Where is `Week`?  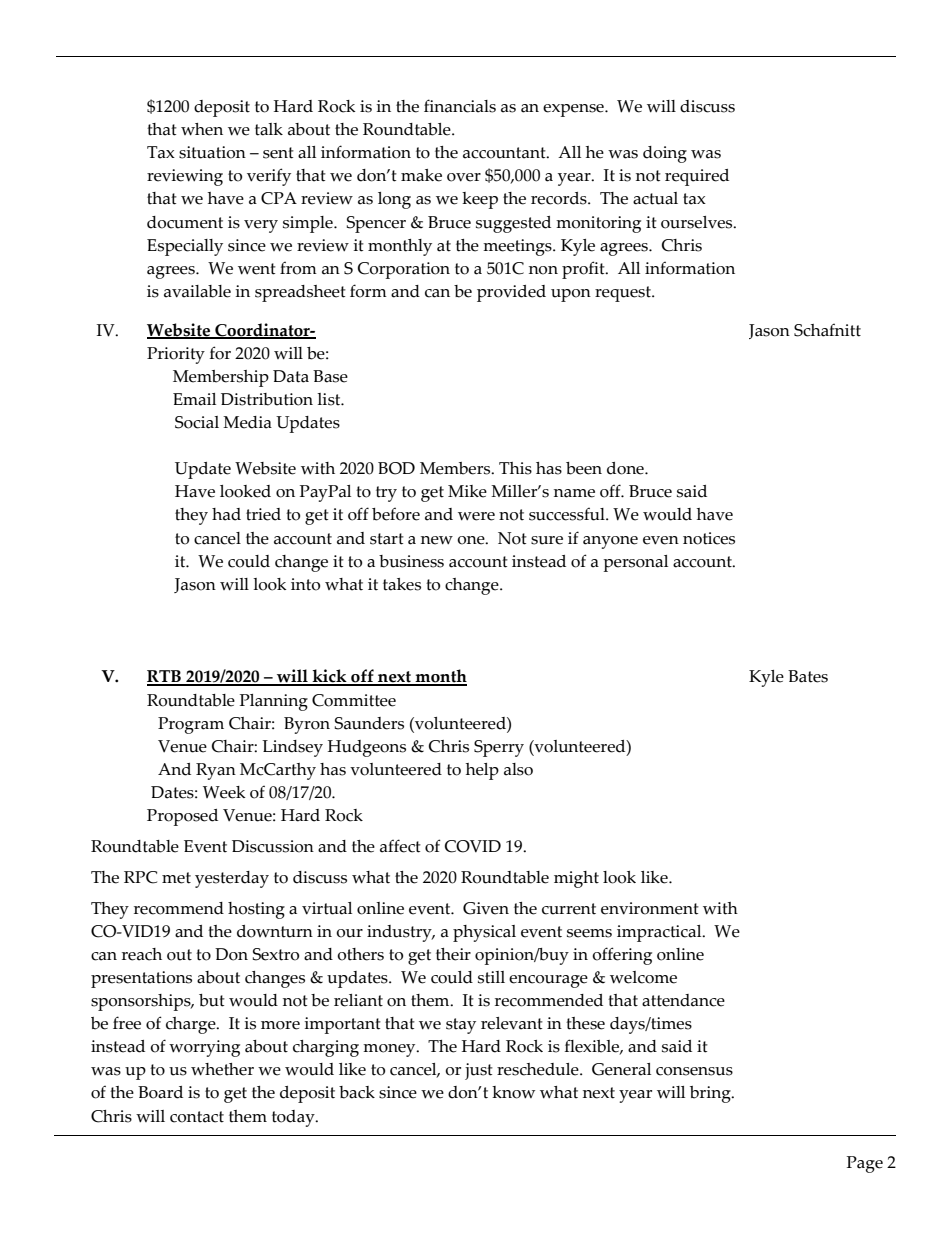
Week is located at coordinates (224, 792).
